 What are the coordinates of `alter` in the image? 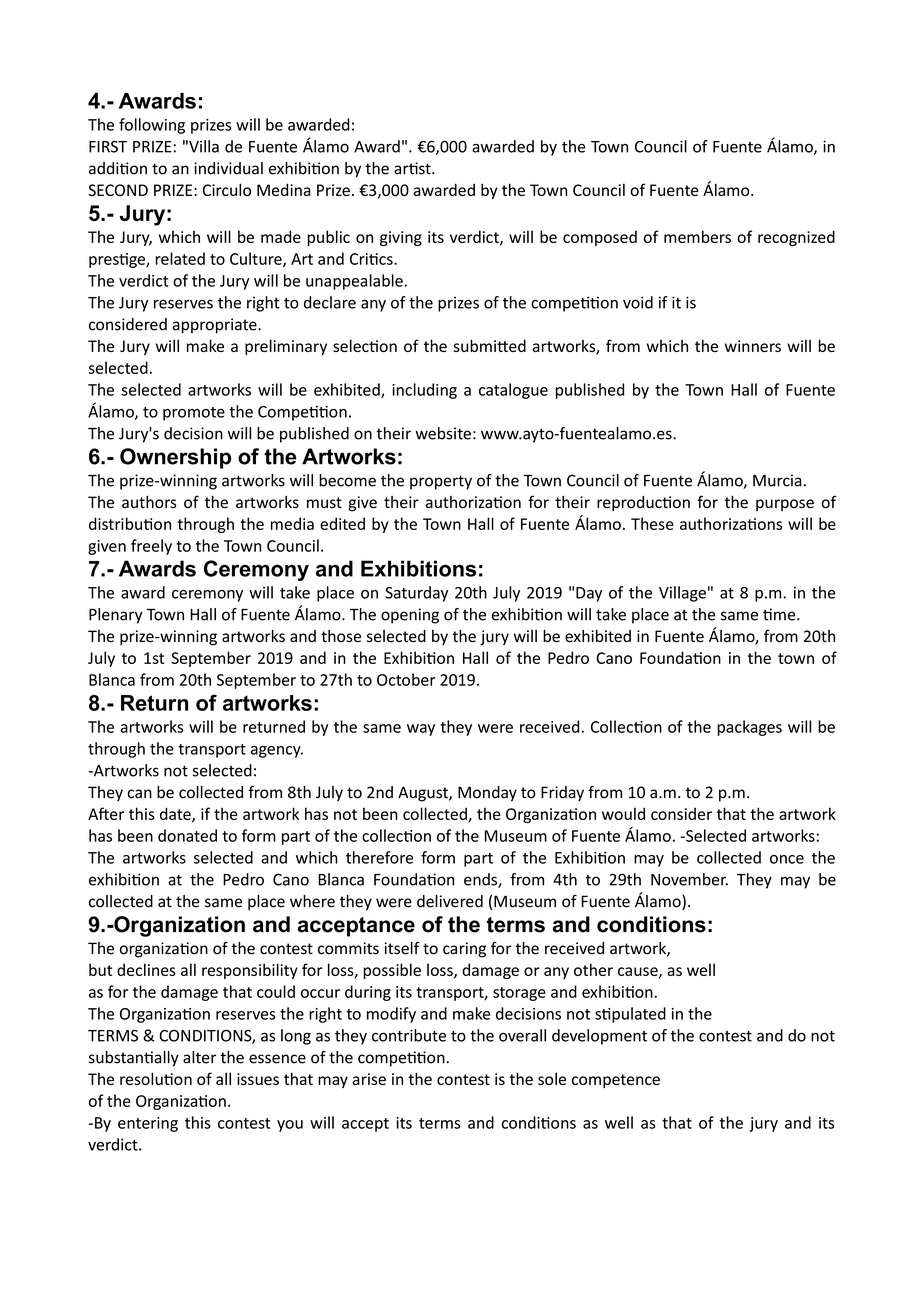 It's located at (199, 1057).
